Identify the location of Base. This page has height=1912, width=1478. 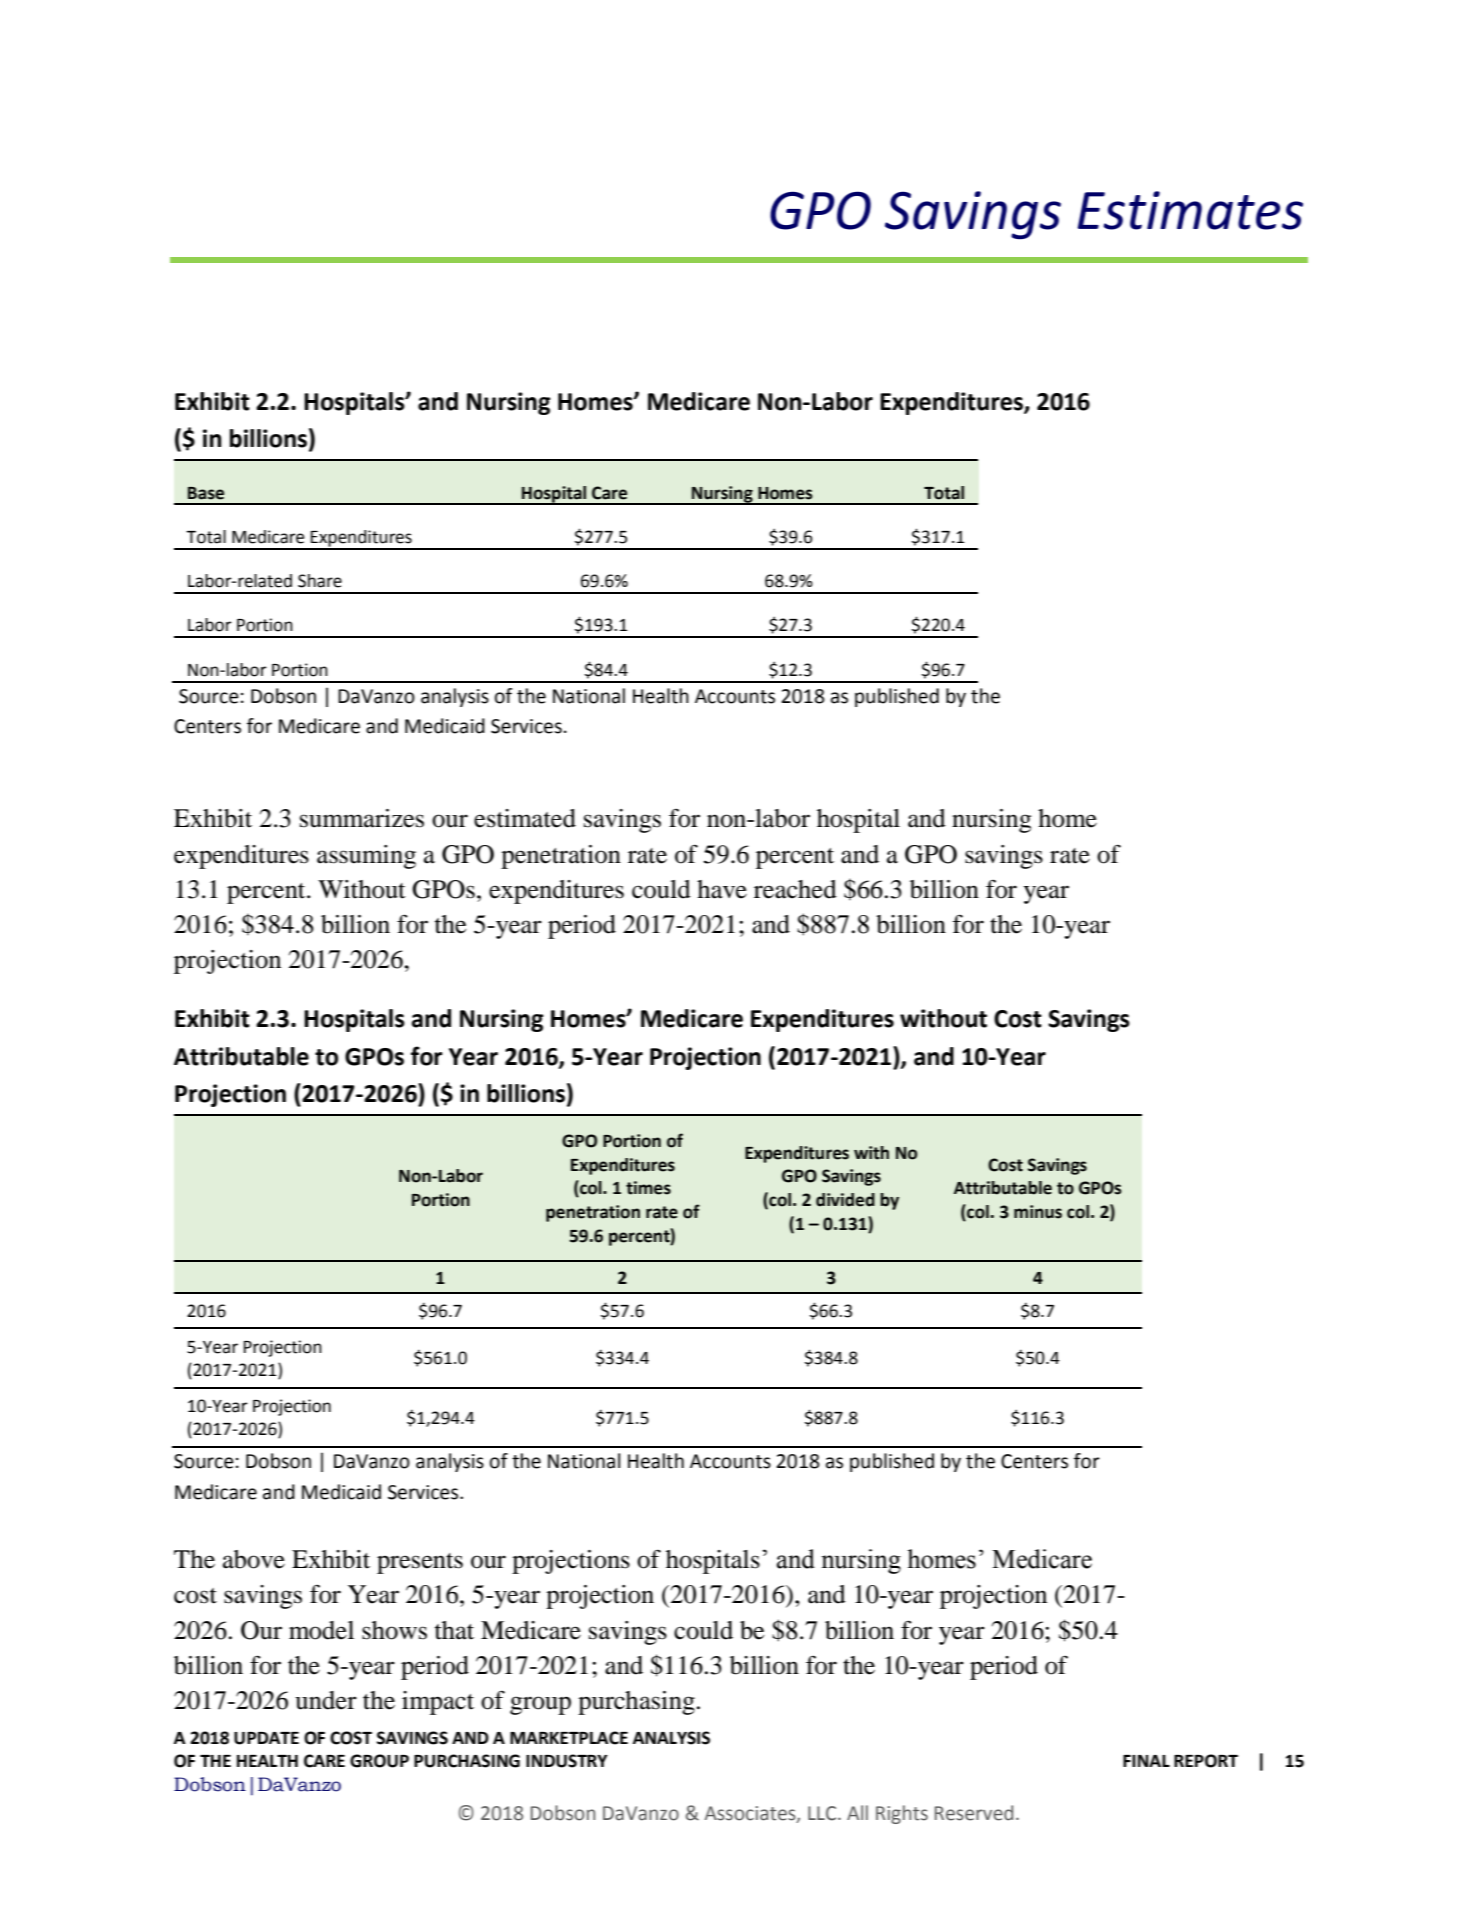
(206, 493).
